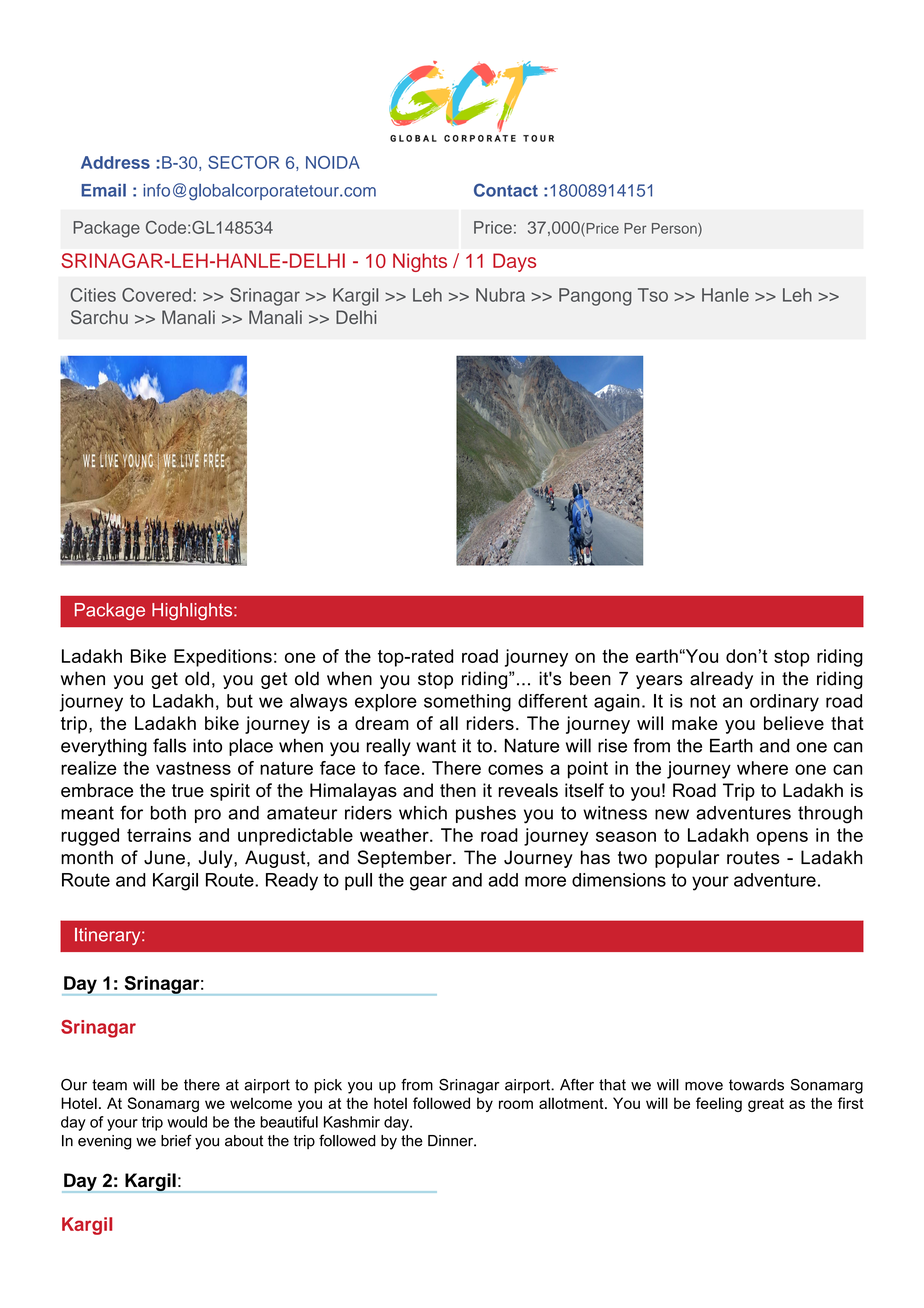  What do you see at coordinates (782, 838) in the document?
I see `opens` at bounding box center [782, 838].
